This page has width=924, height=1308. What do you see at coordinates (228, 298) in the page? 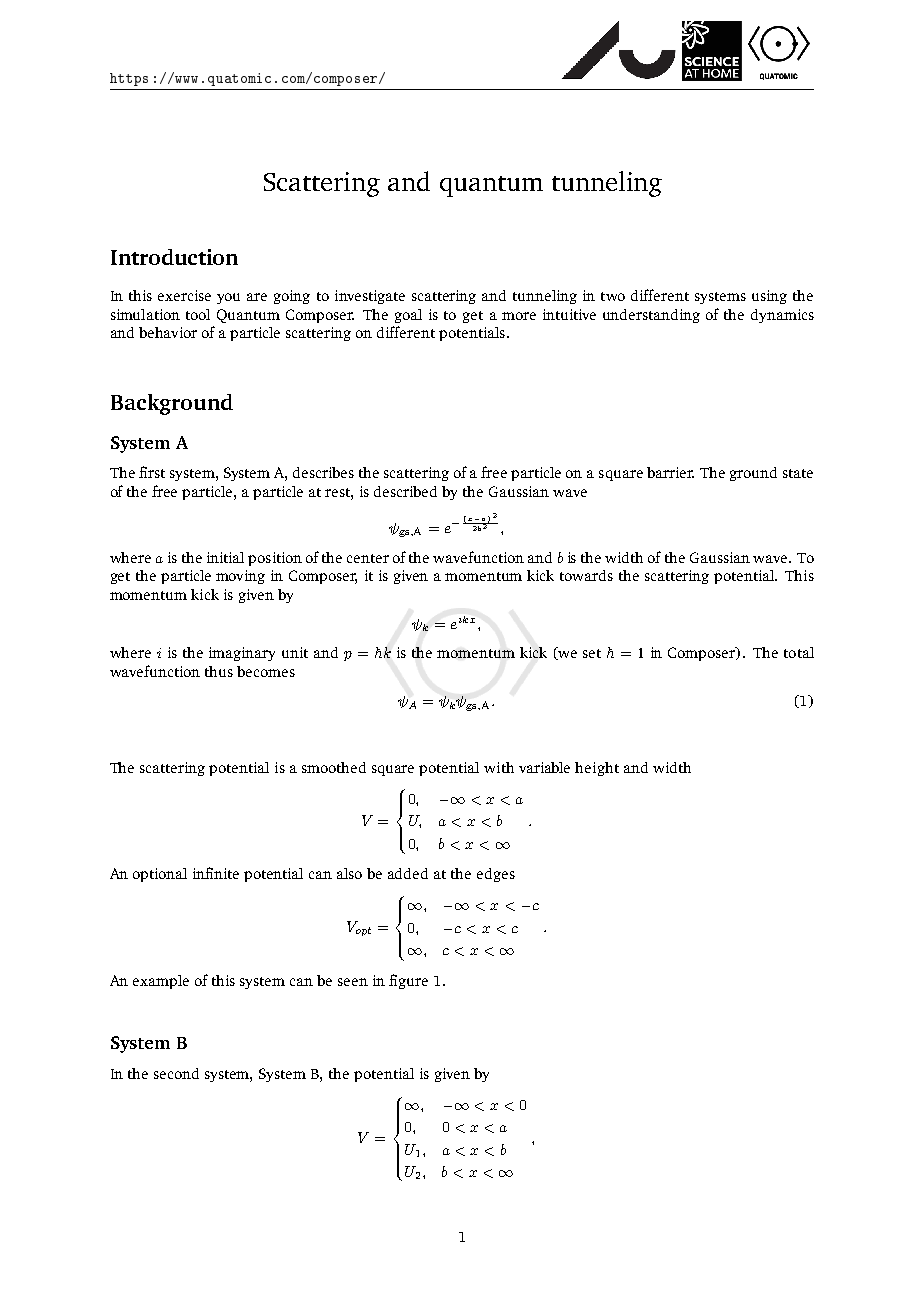
I see `you` at bounding box center [228, 298].
